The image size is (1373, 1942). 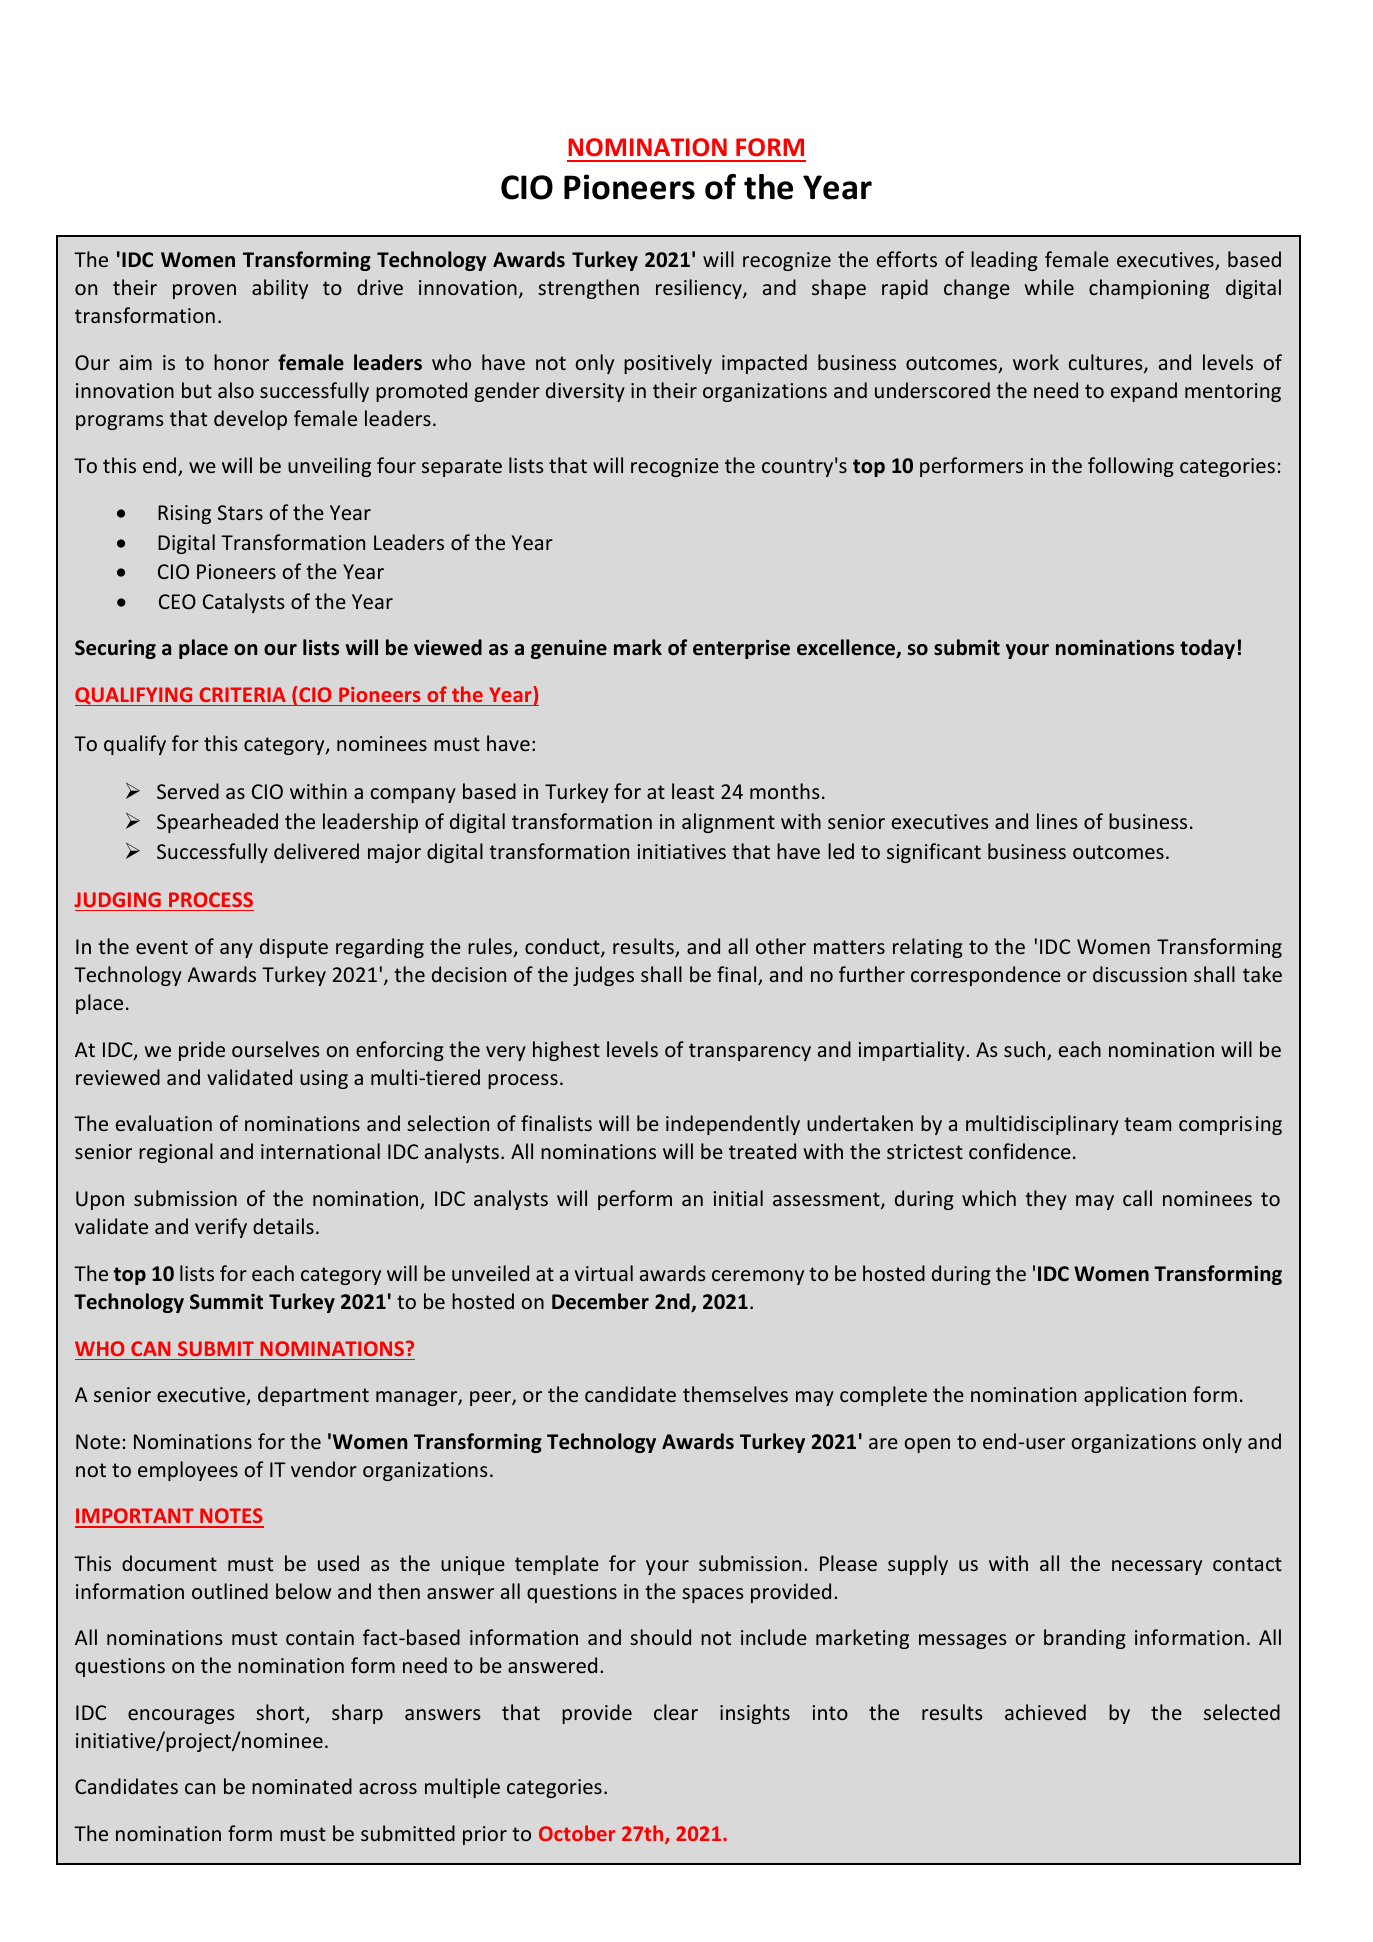 What do you see at coordinates (741, 649) in the image?
I see `enterprise` at bounding box center [741, 649].
